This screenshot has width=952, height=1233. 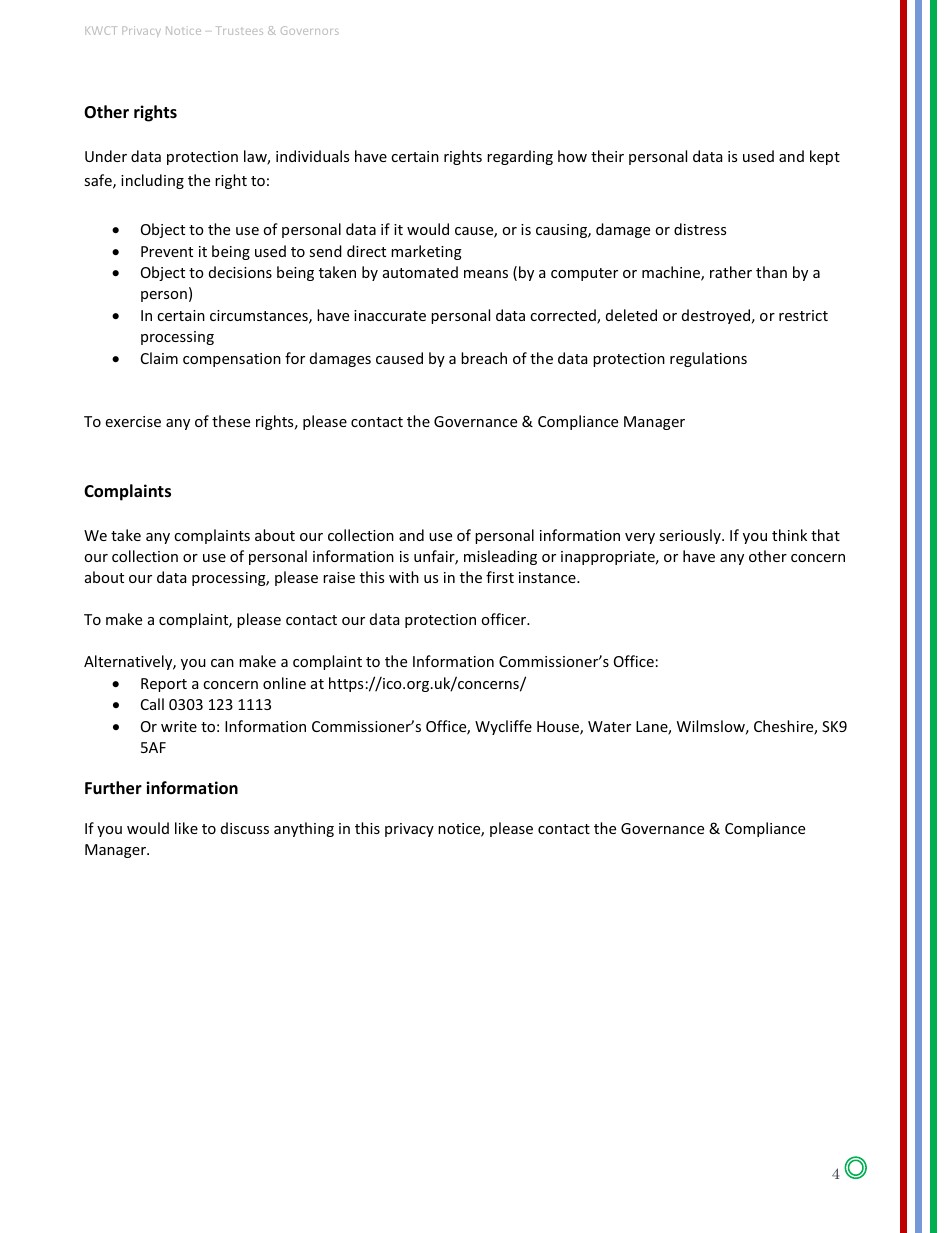 I want to click on decisions, so click(x=240, y=272).
